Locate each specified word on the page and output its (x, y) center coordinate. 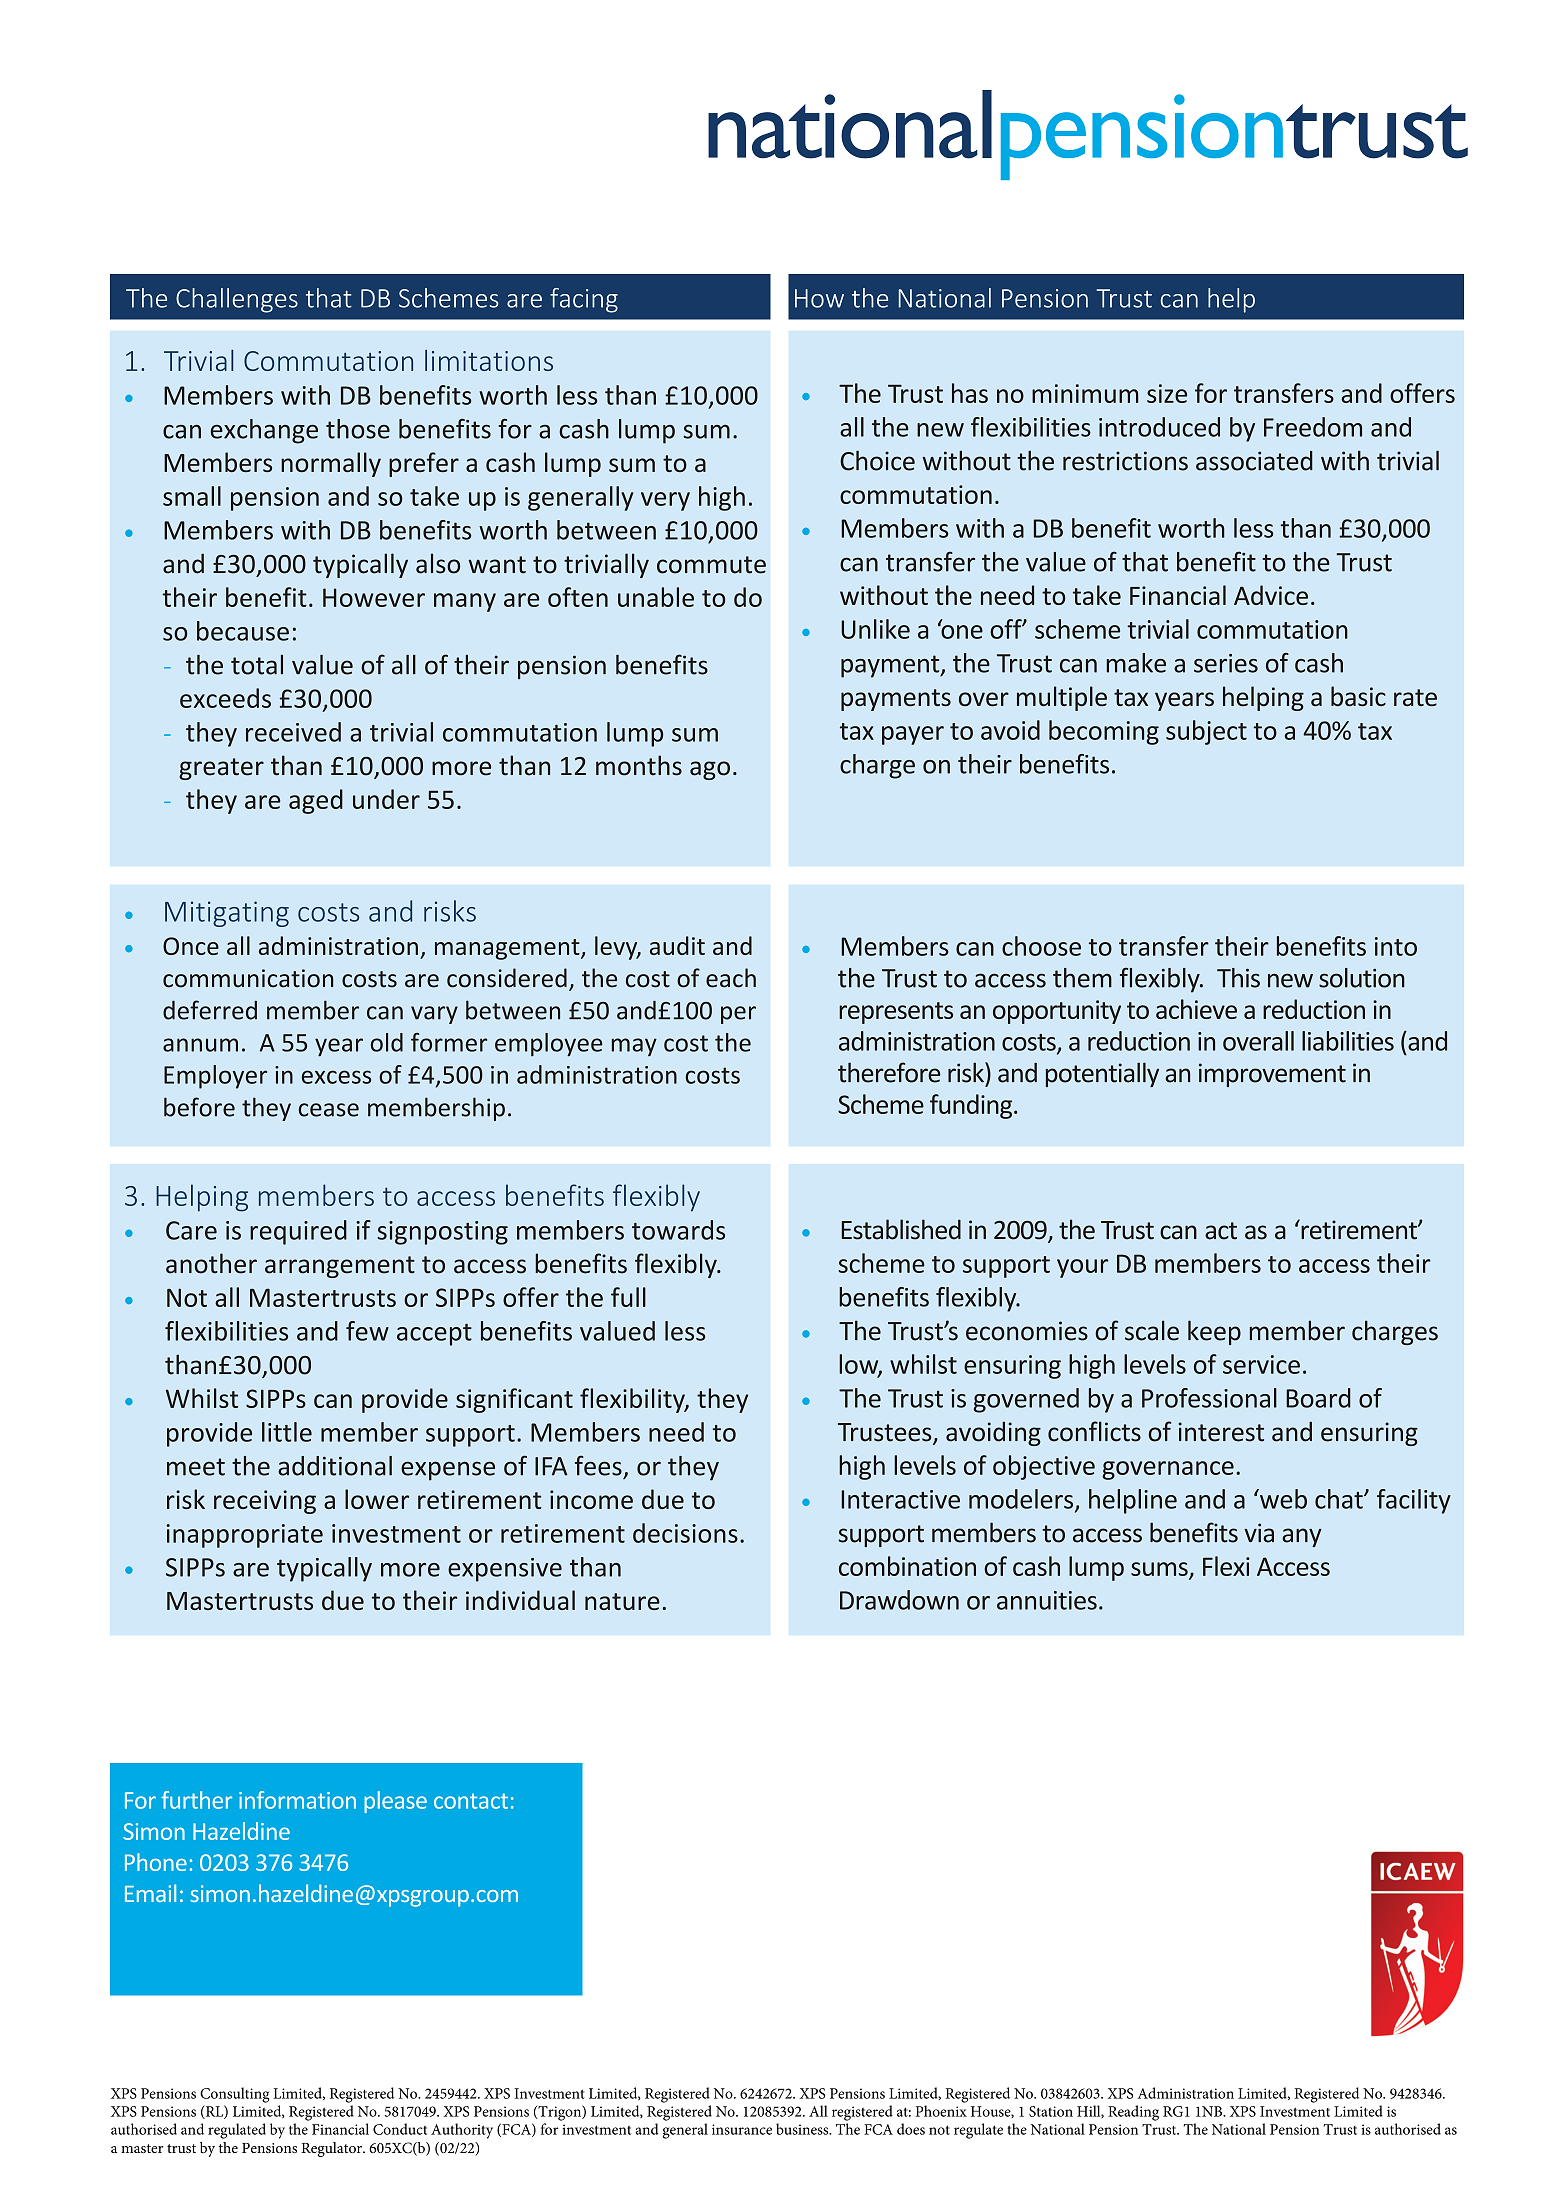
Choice (877, 460)
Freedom (1313, 427)
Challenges (237, 300)
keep (1214, 1332)
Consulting (235, 2095)
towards (678, 1230)
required (298, 1232)
